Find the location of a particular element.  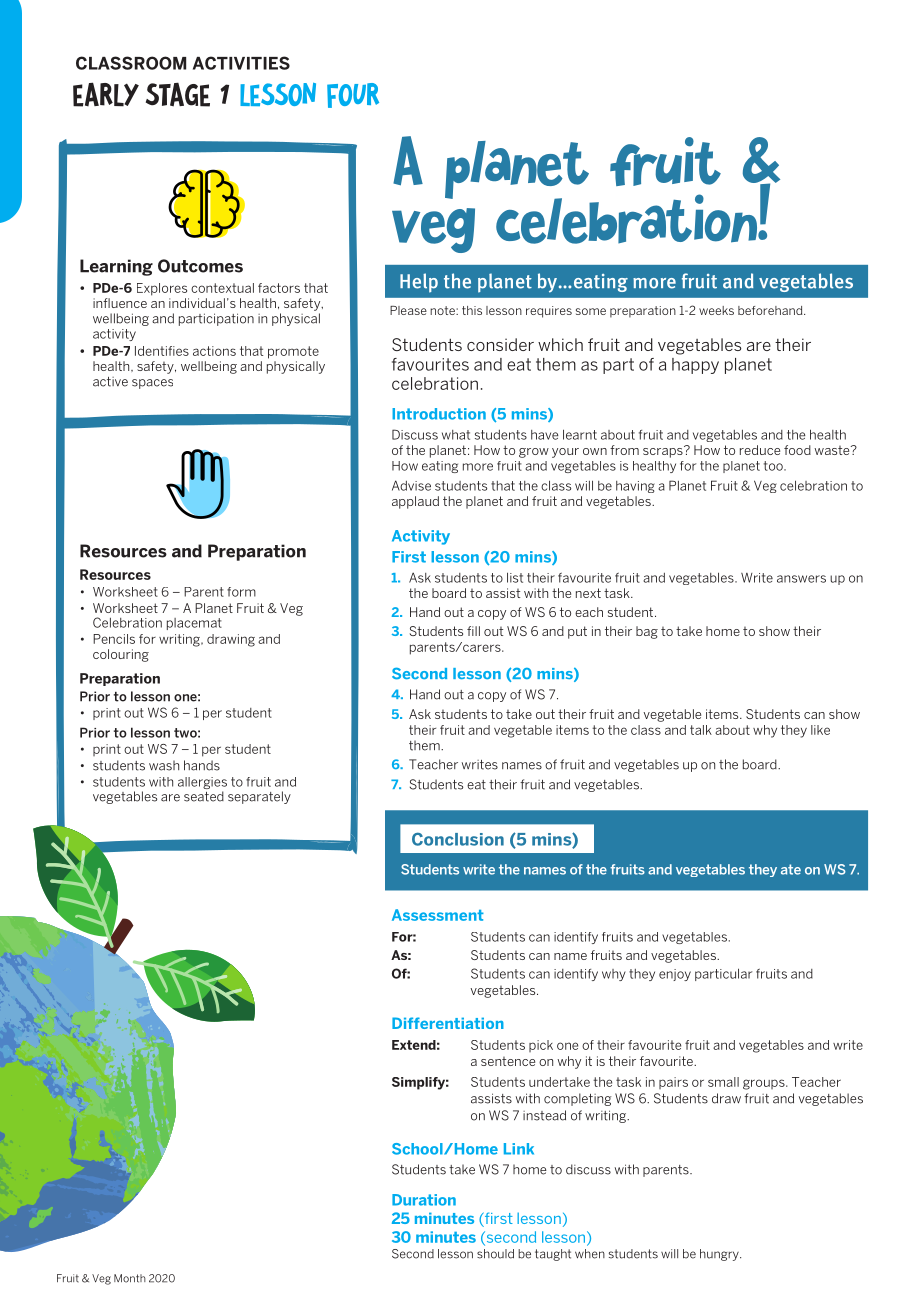

STAGE is located at coordinates (178, 94).
